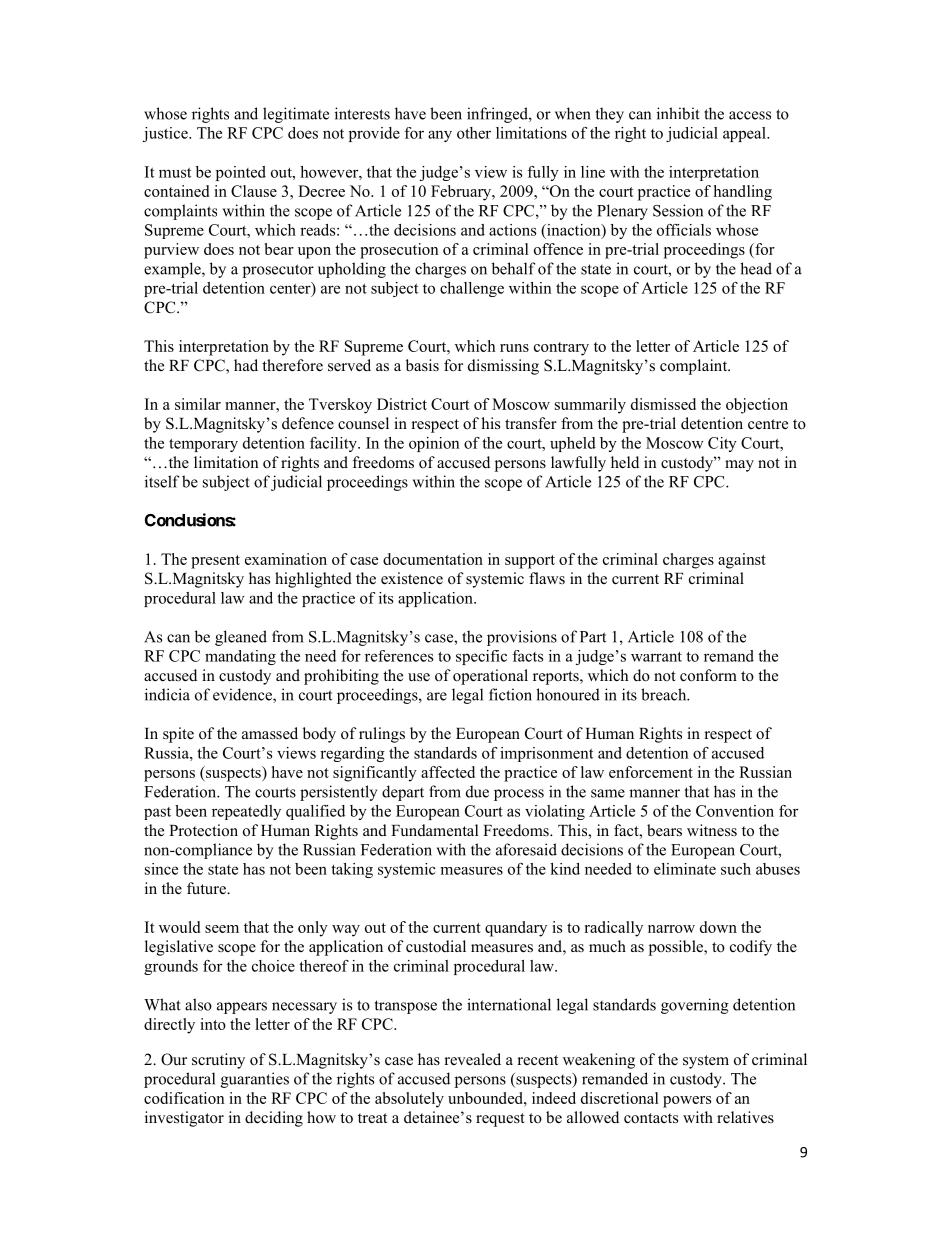 This screenshot has width=952, height=1233. Describe the element at coordinates (656, 656) in the screenshot. I see `warrant` at that location.
